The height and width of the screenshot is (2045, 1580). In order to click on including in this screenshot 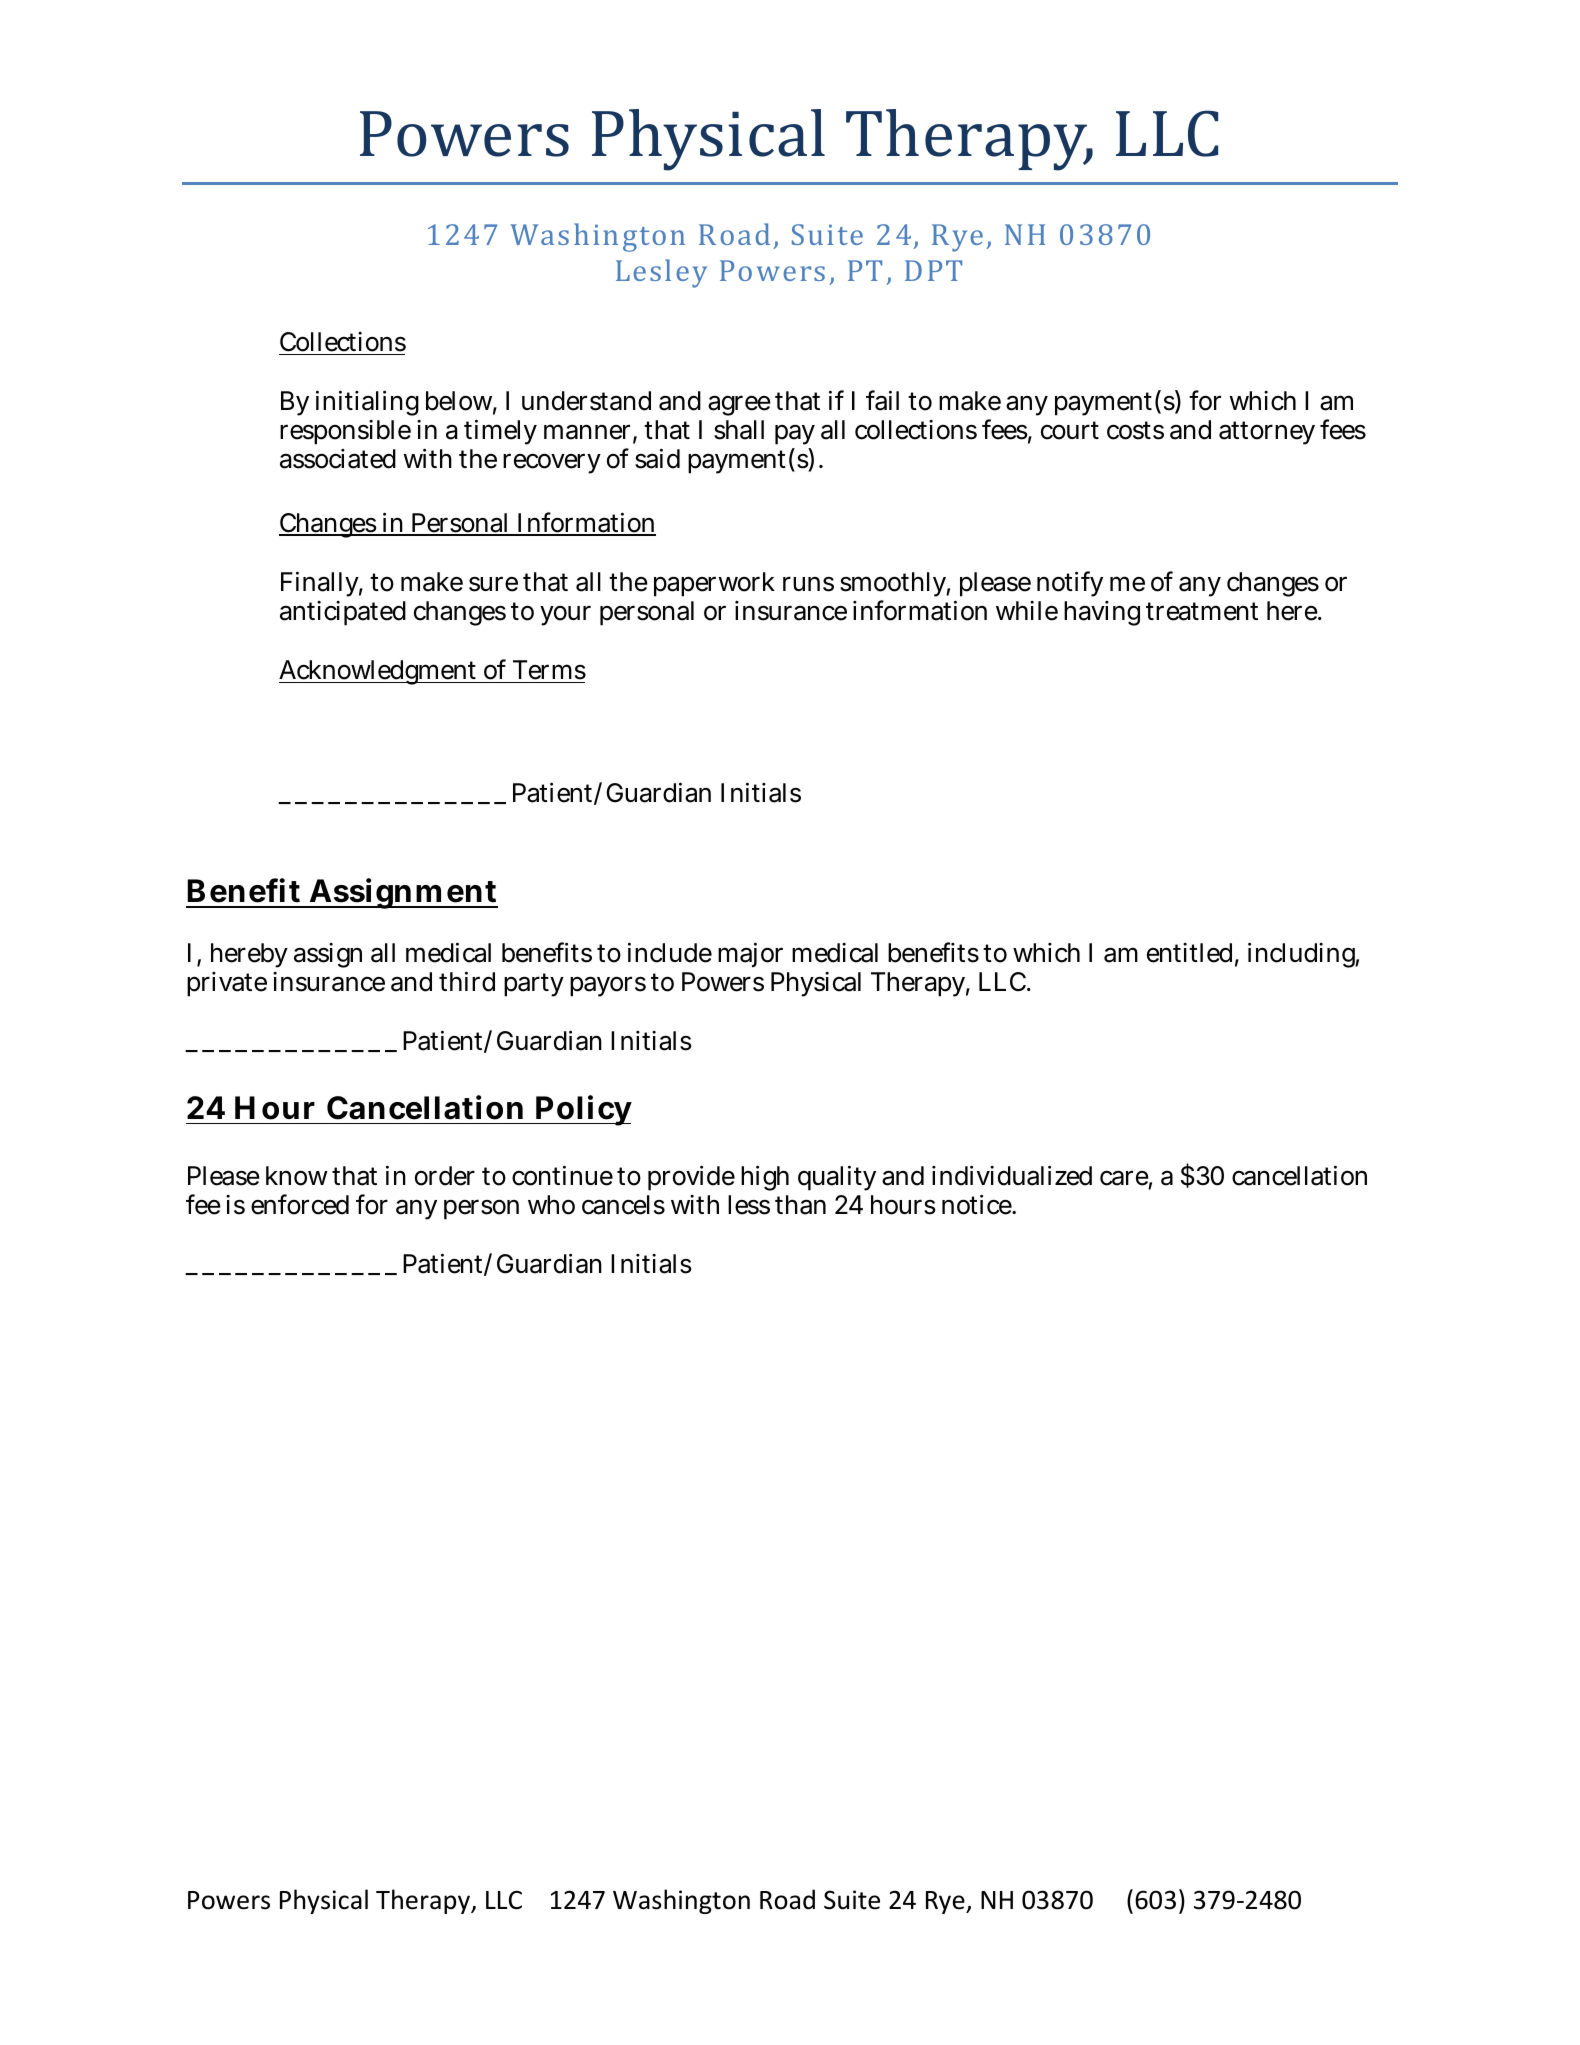, I will do `click(1303, 955)`.
